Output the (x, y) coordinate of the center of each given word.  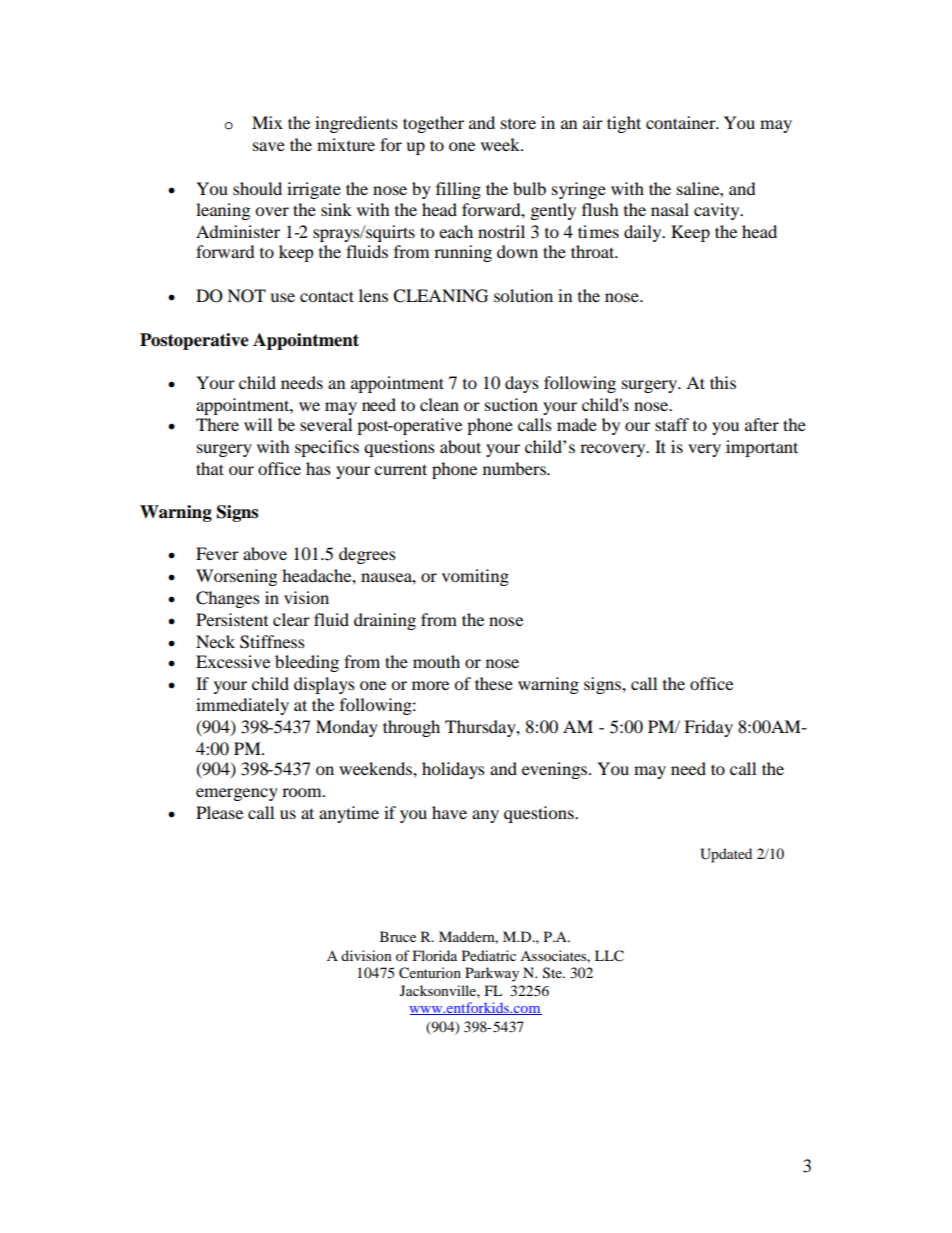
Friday (708, 728)
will (258, 424)
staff (672, 424)
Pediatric (489, 955)
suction (511, 404)
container (682, 122)
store (518, 124)
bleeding (307, 663)
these (494, 683)
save (269, 146)
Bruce (398, 936)
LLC (609, 956)
